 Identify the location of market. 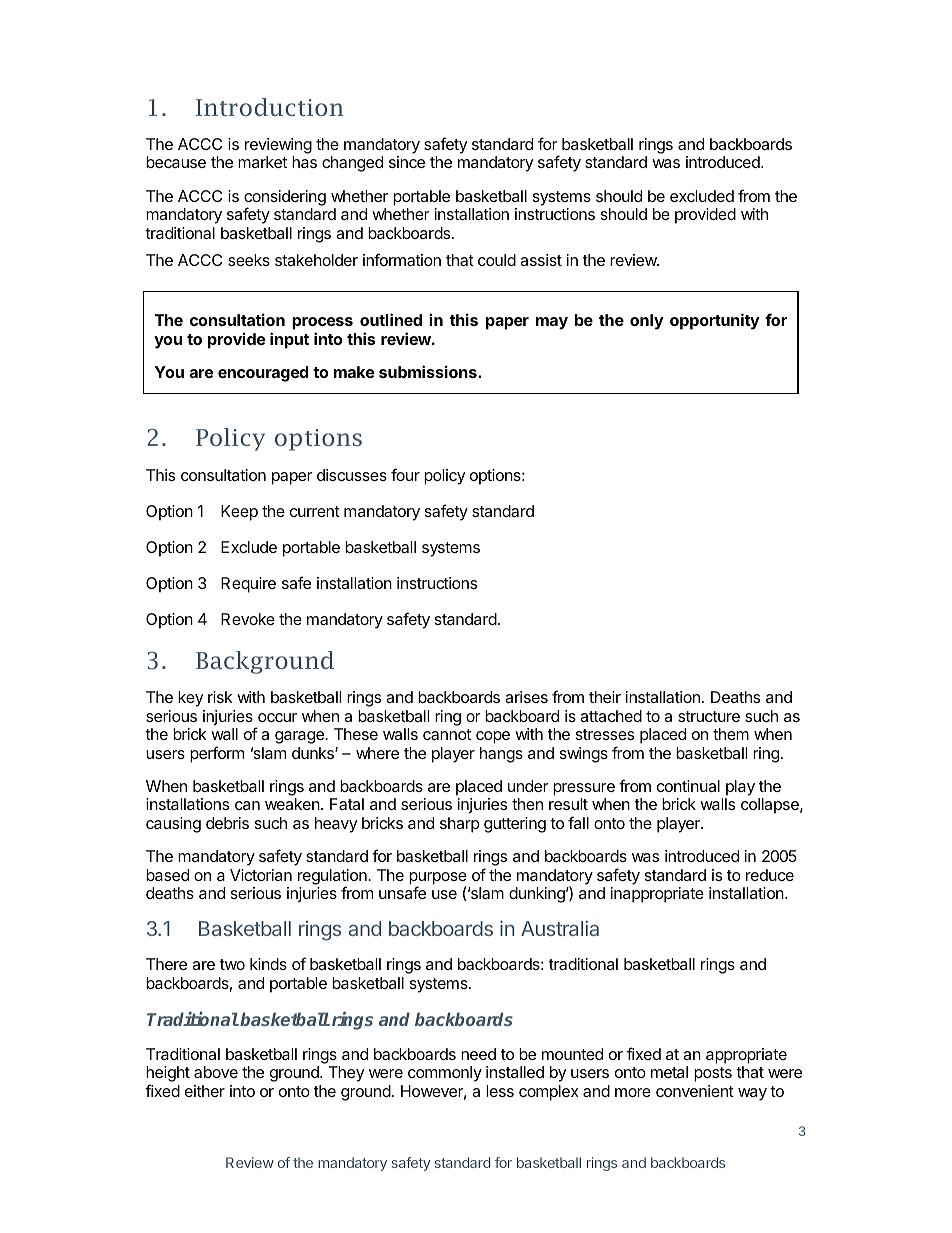
(262, 162).
